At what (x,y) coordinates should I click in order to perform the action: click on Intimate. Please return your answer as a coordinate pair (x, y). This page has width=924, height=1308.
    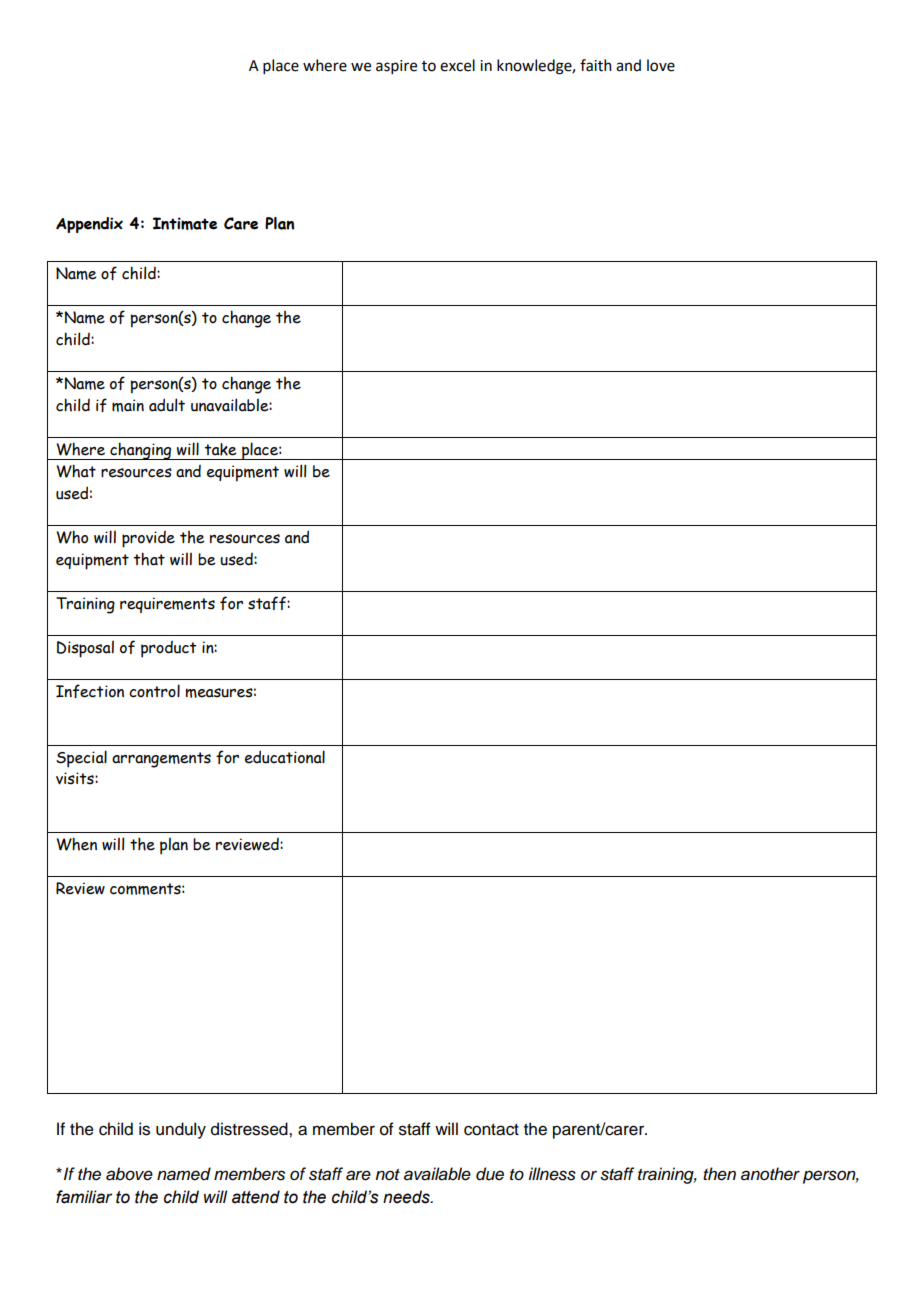
    Looking at the image, I should click on (185, 223).
